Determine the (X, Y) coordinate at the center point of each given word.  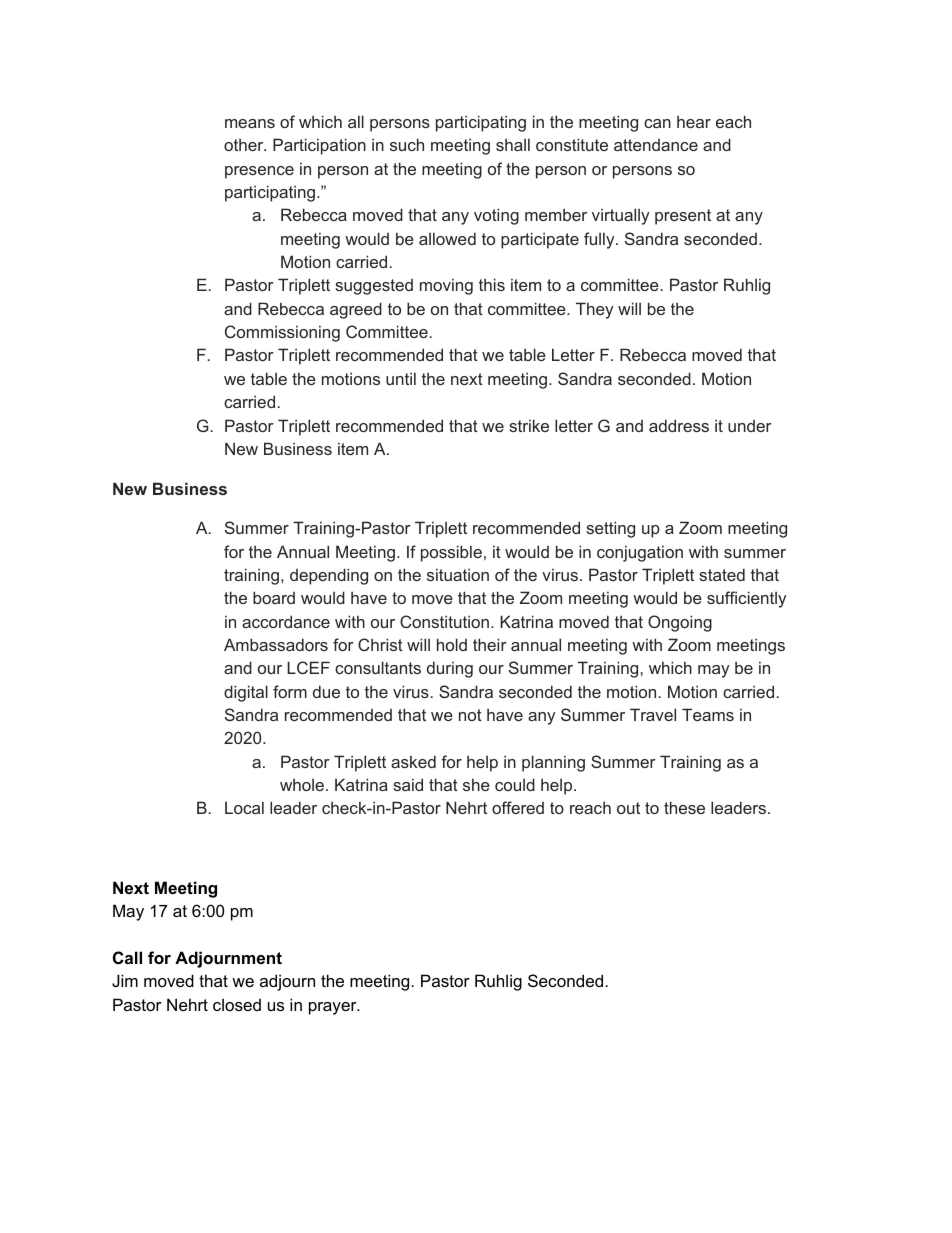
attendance (656, 145)
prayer (334, 1008)
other (245, 144)
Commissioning (282, 333)
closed (237, 1004)
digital (246, 693)
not (470, 715)
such (407, 144)
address (679, 425)
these (684, 807)
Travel (653, 714)
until (401, 378)
